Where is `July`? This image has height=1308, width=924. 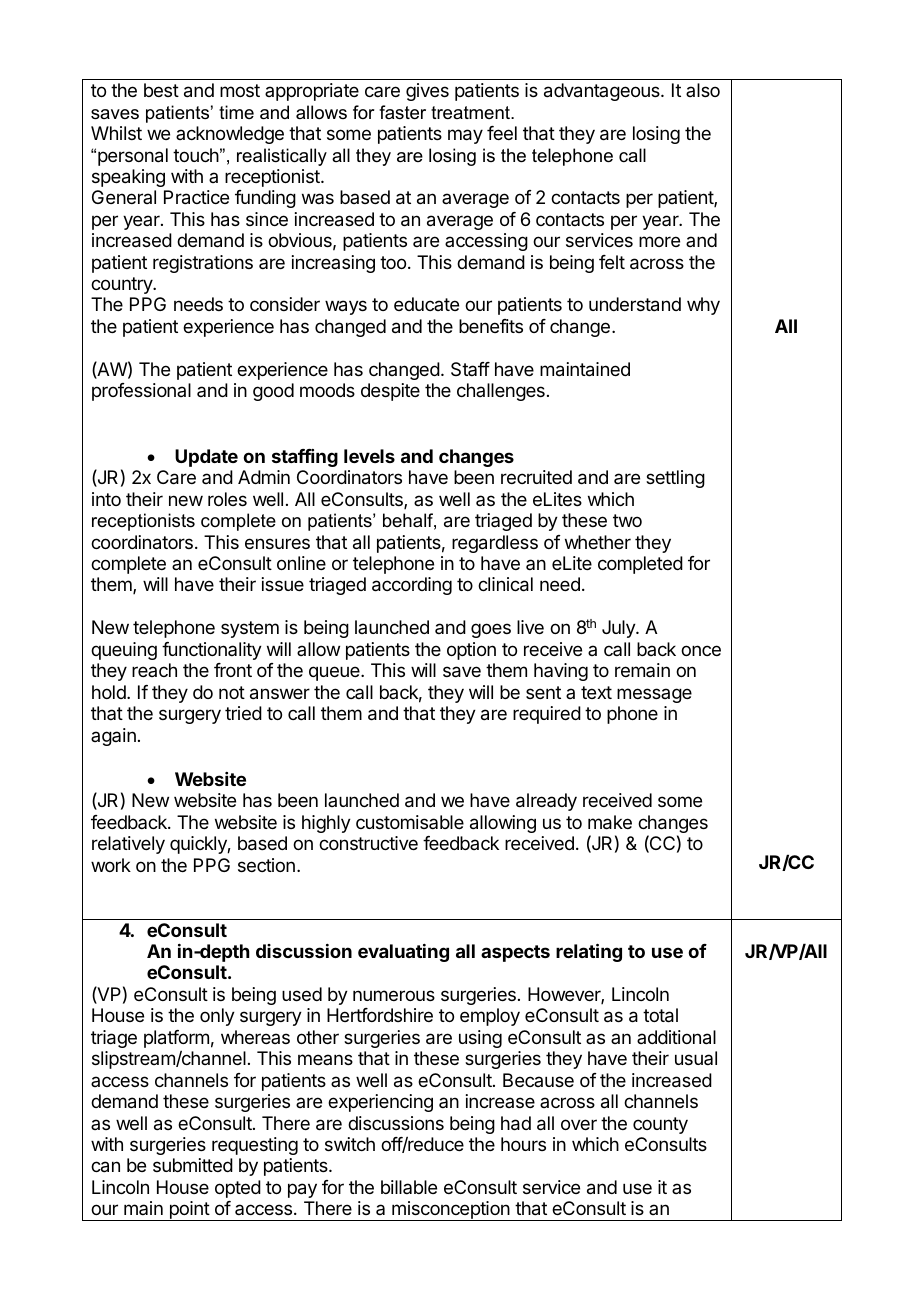
July is located at coordinates (619, 629).
